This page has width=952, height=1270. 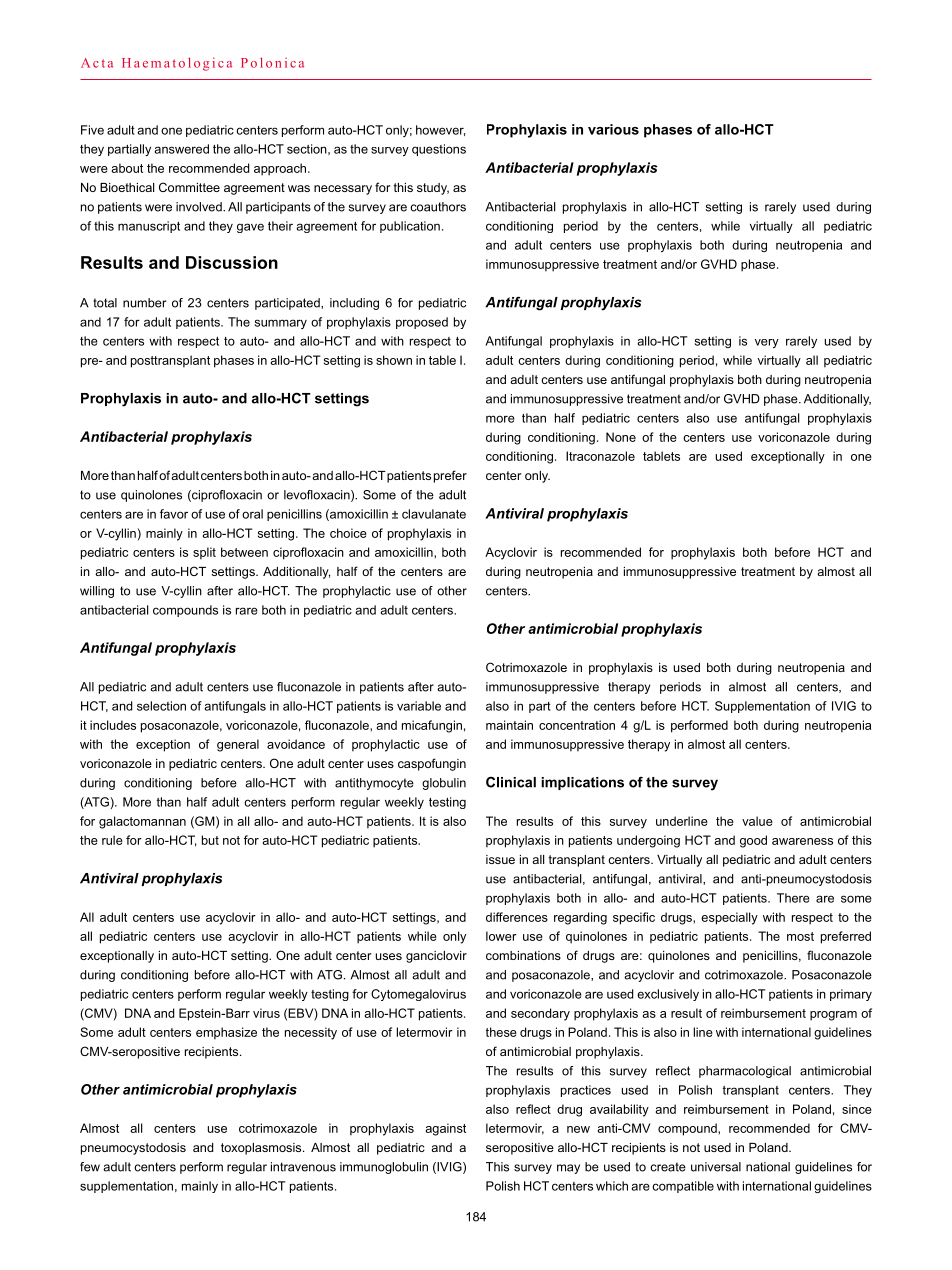 I want to click on but, so click(x=210, y=840).
